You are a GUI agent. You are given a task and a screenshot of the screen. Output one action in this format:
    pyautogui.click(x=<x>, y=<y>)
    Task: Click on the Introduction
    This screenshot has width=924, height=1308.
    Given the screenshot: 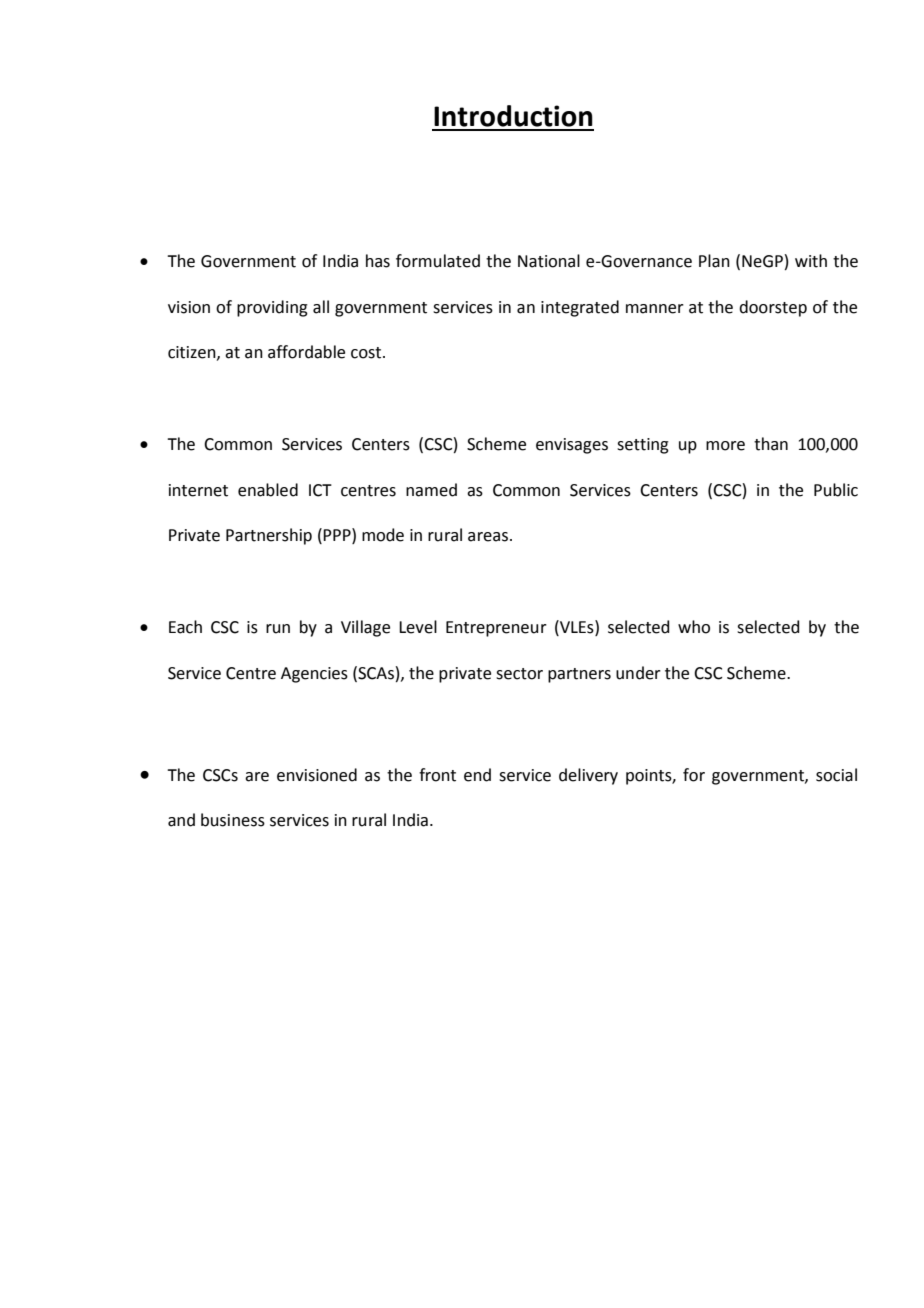 What is the action you would take?
    pyautogui.click(x=513, y=116)
